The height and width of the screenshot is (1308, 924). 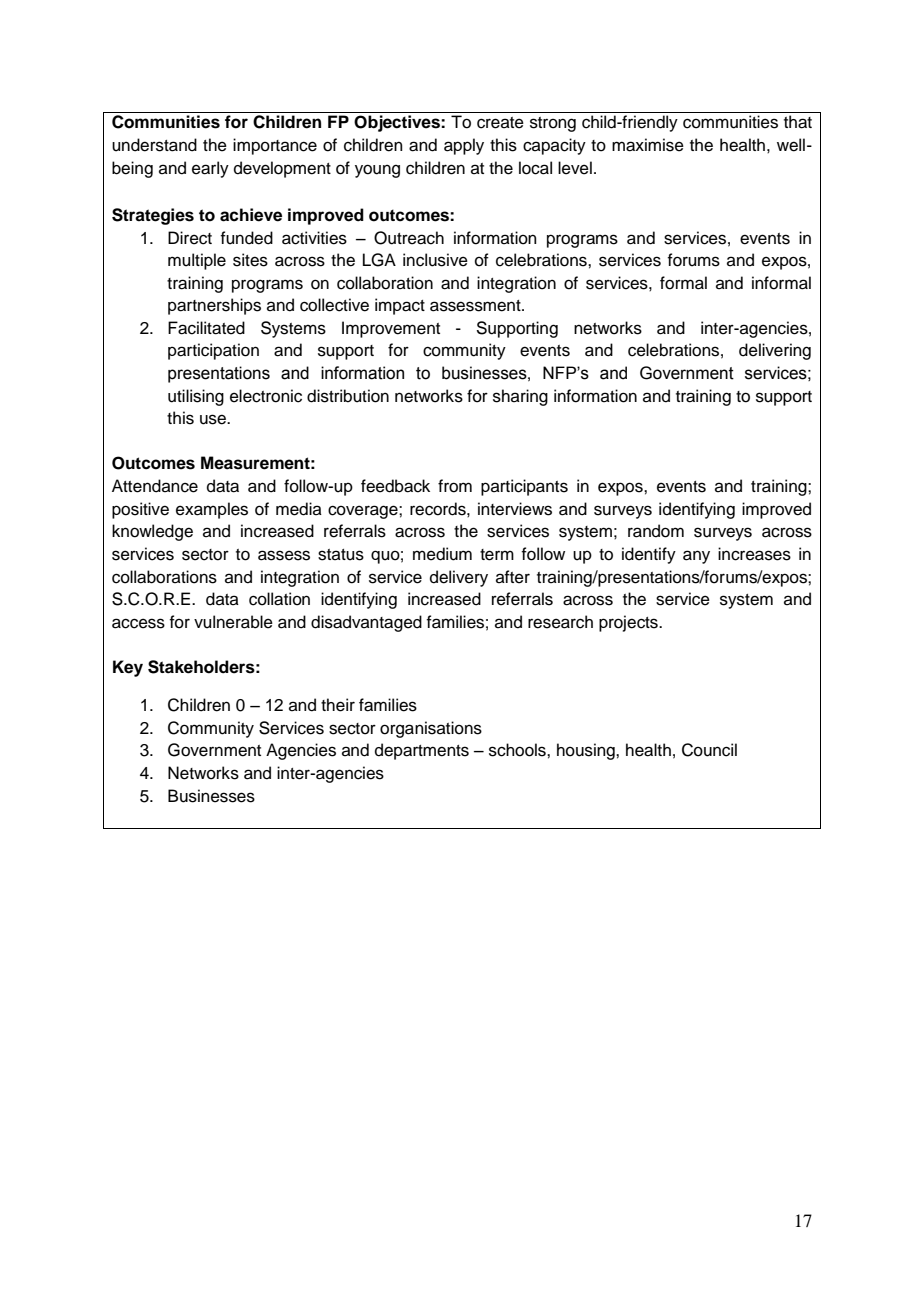 What do you see at coordinates (338, 705) in the screenshot?
I see `their` at bounding box center [338, 705].
